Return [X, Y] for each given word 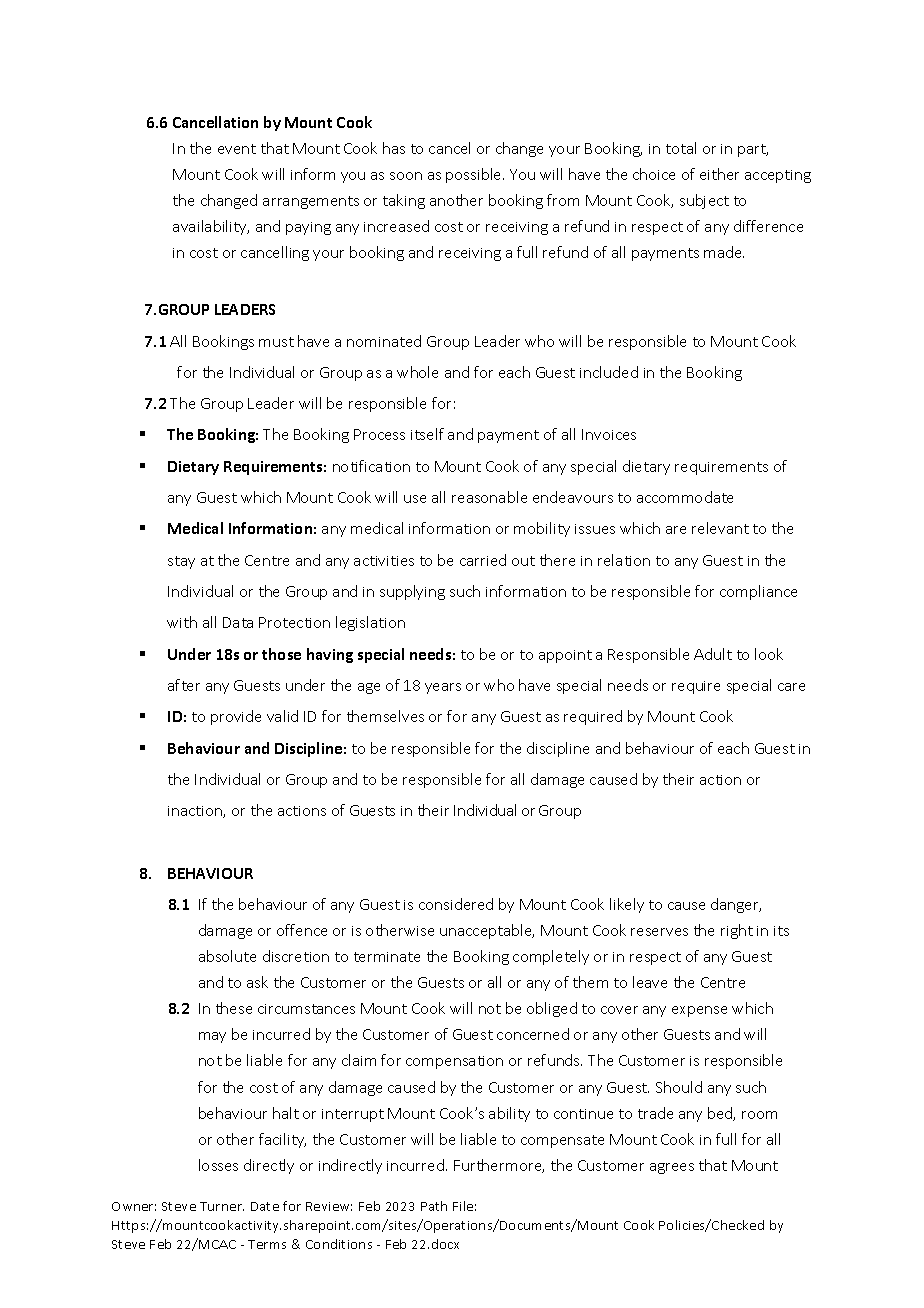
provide [236, 717]
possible [475, 175]
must [276, 342]
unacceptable [487, 931]
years [443, 688]
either [719, 174]
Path [434, 1206]
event [237, 149]
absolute [227, 956]
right [737, 931]
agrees [672, 1168]
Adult [713, 654]
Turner [222, 1206]
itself [427, 434]
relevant [720, 528]
